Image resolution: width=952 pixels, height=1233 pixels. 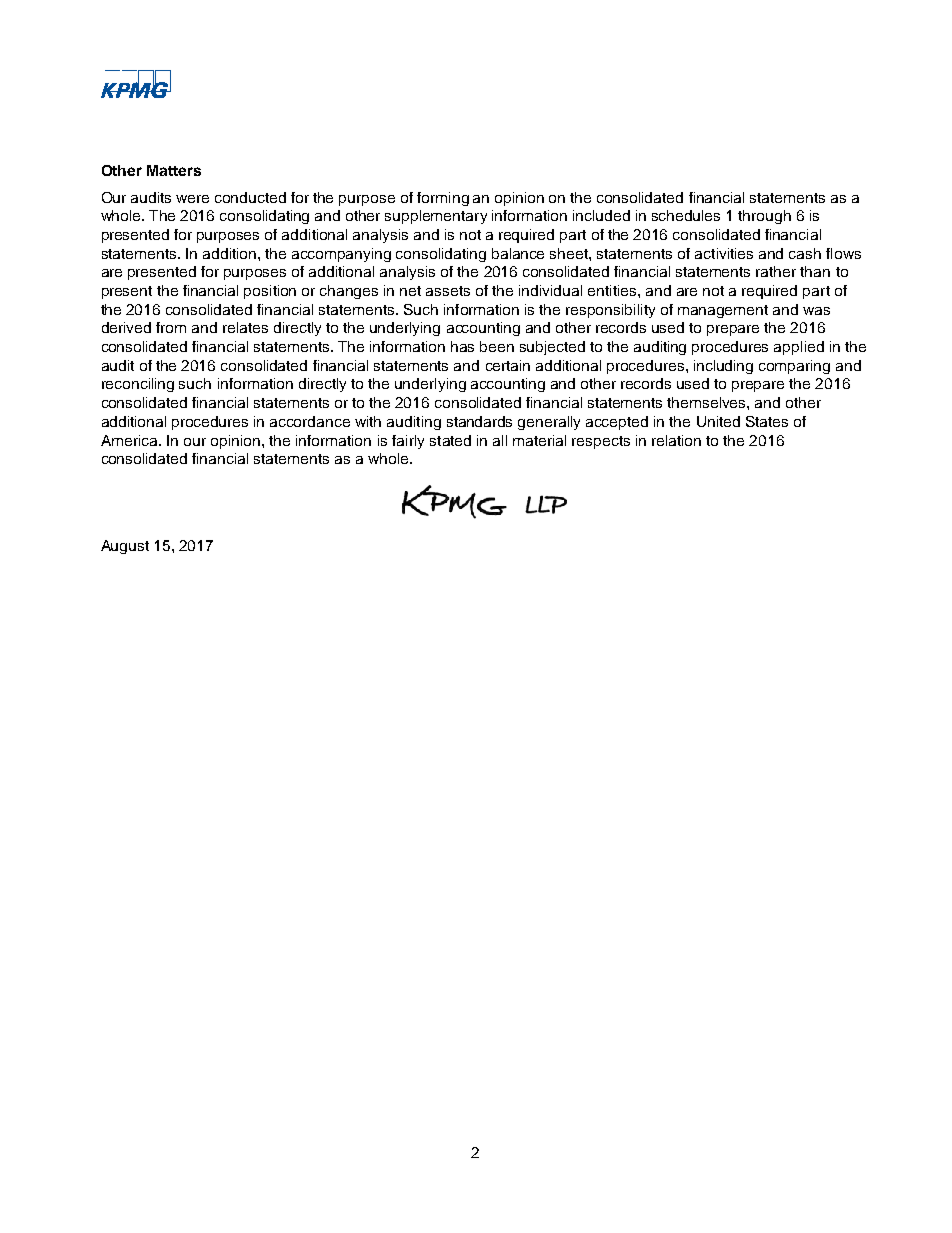 I want to click on management, so click(x=723, y=311).
